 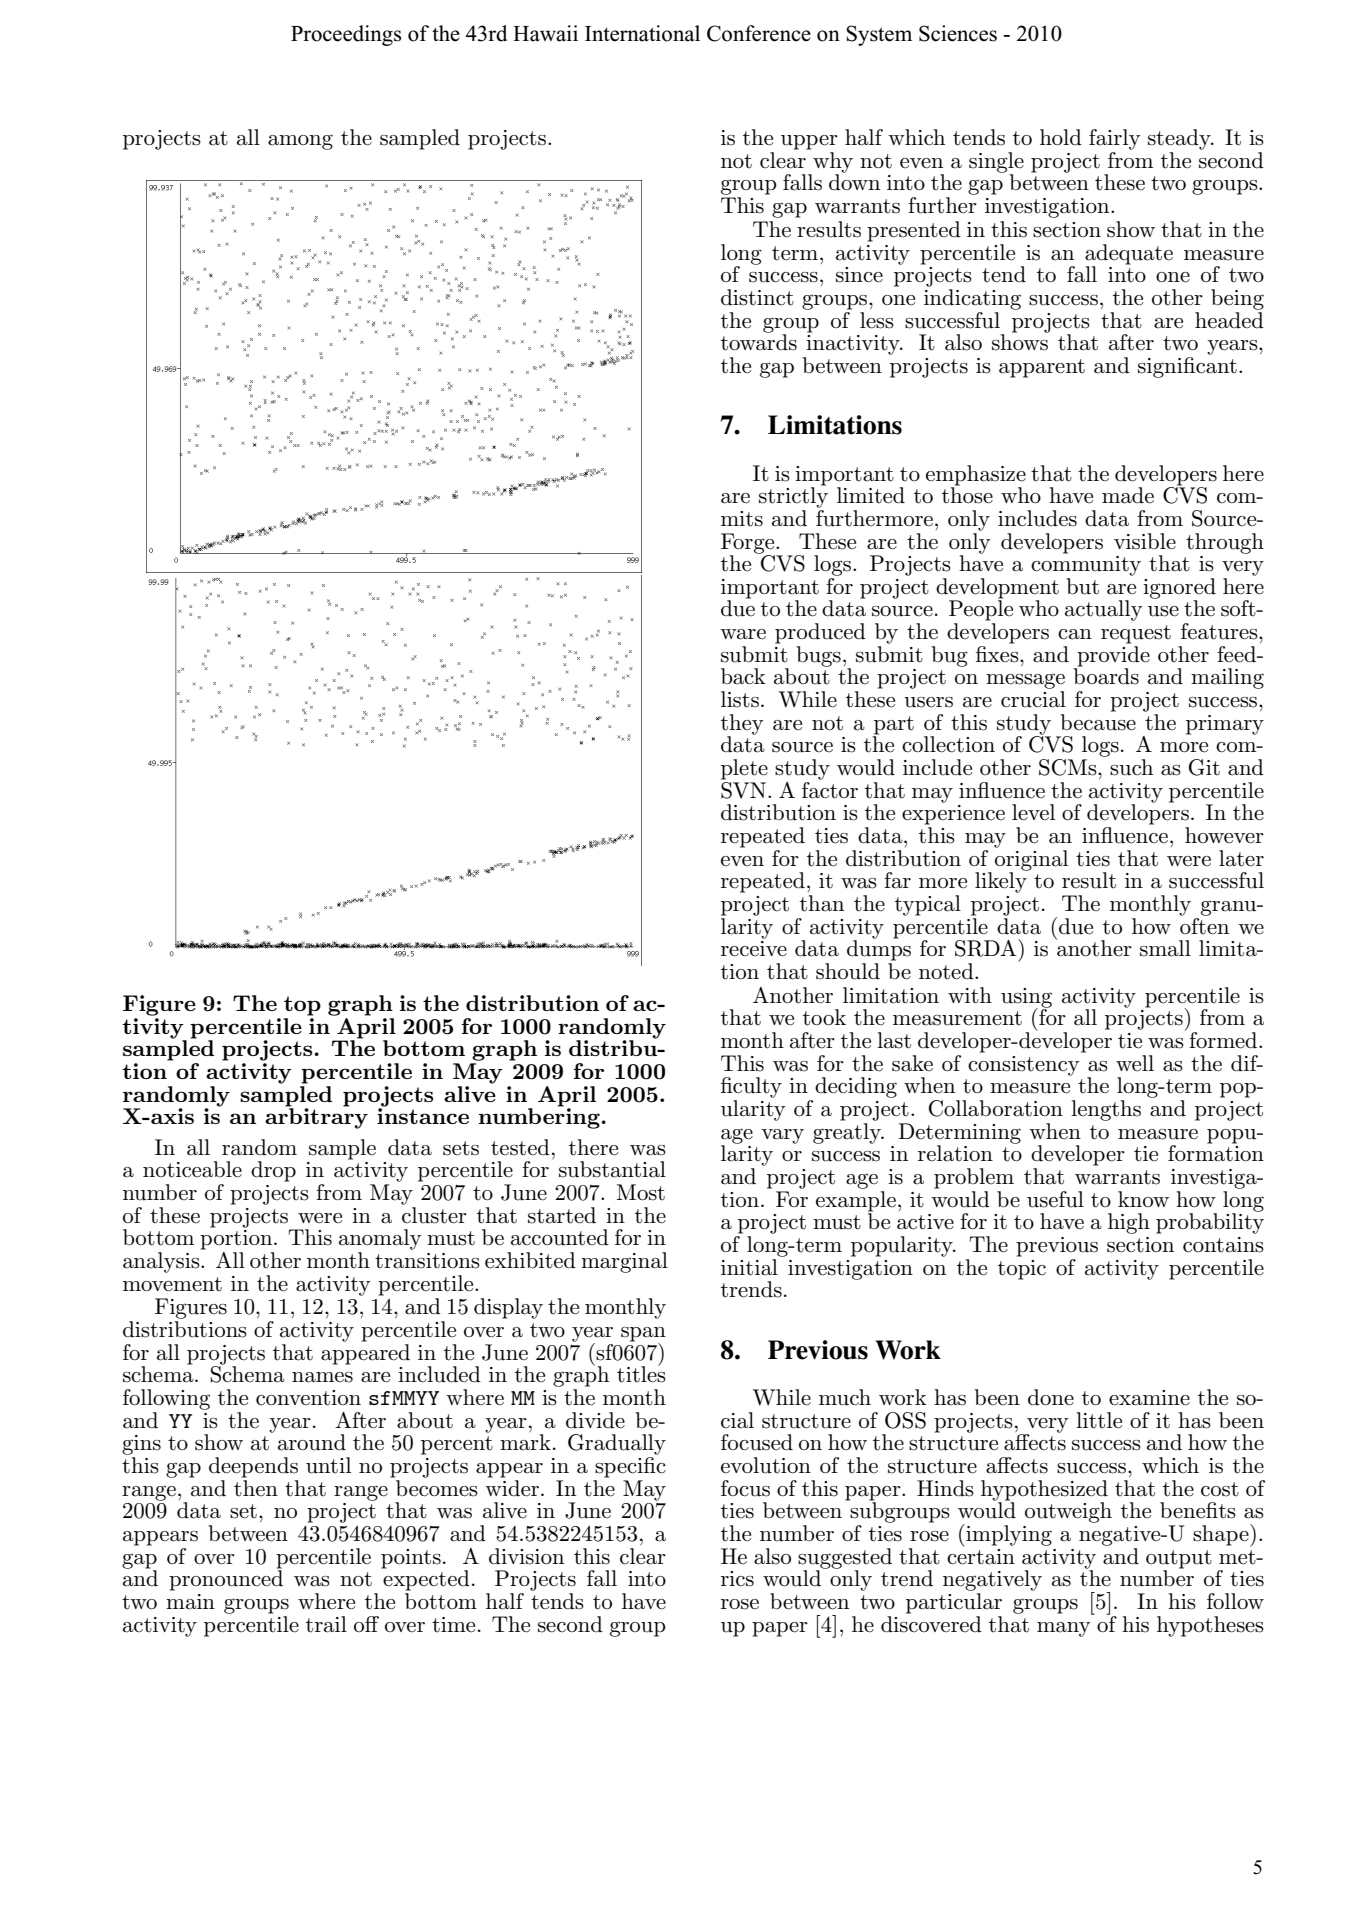 I want to click on initial, so click(x=749, y=1267).
